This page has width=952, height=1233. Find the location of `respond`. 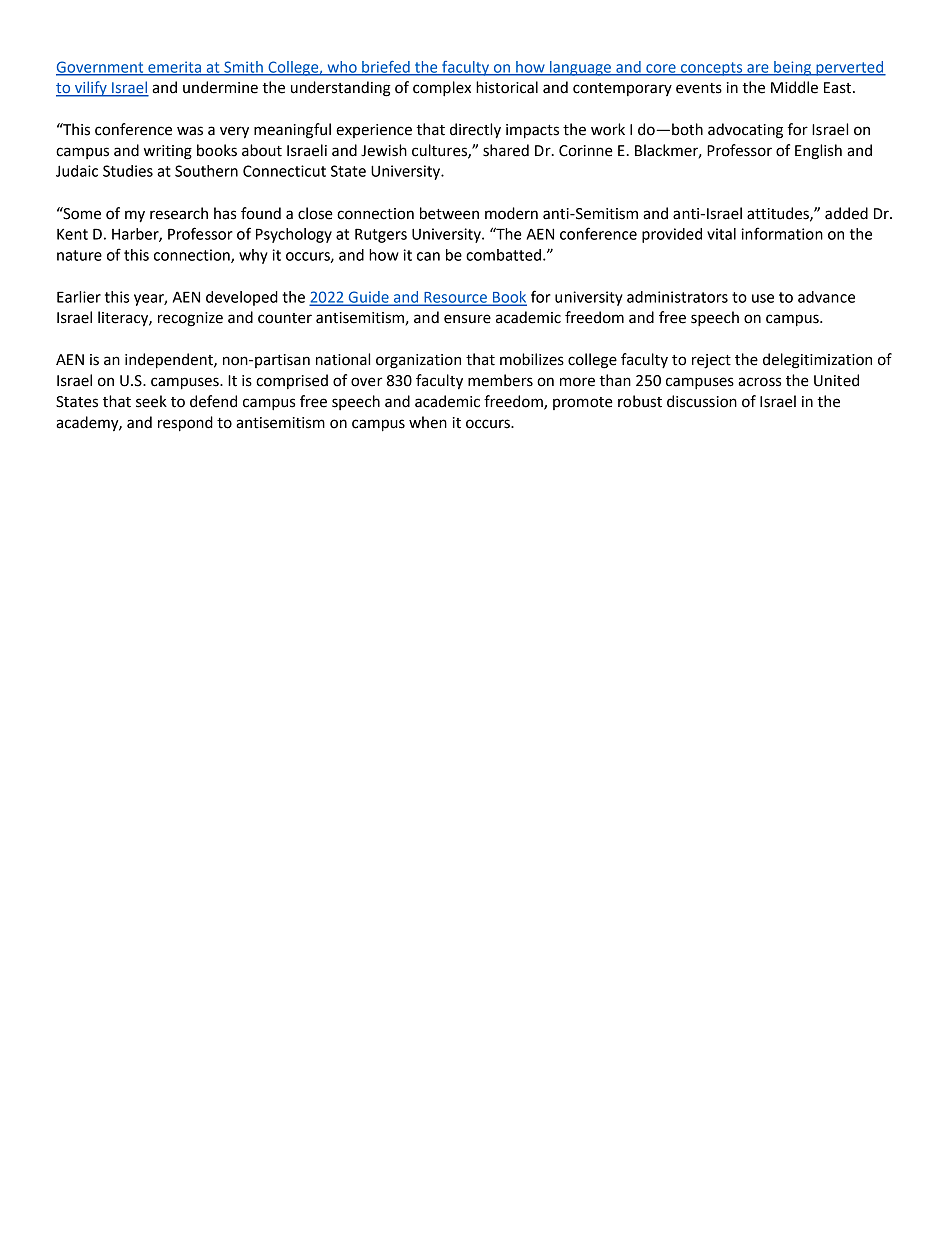

respond is located at coordinates (185, 424).
